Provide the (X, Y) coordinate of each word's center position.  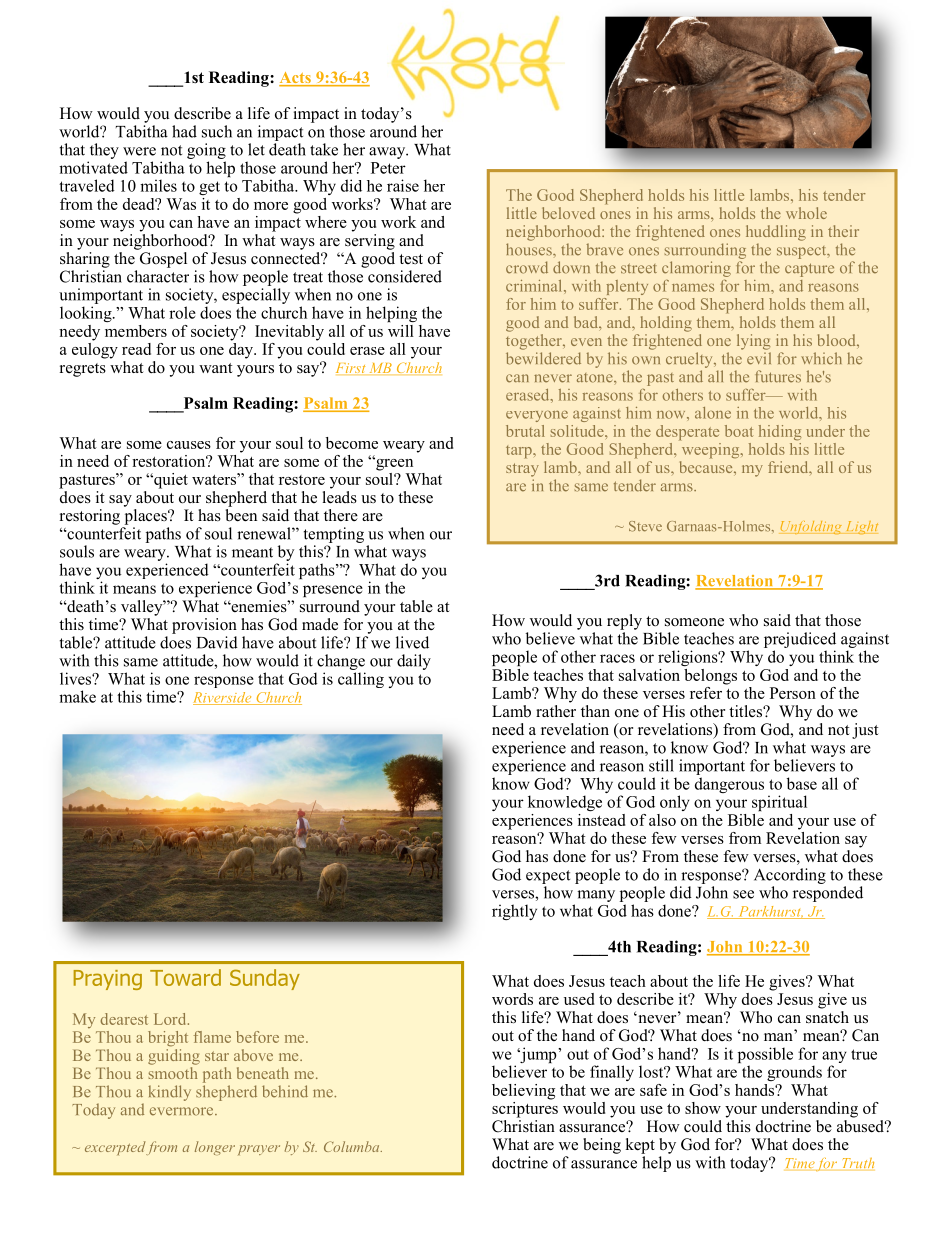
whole (806, 213)
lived (412, 642)
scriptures (525, 1108)
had (184, 131)
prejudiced (800, 640)
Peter (388, 168)
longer (215, 1148)
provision (204, 626)
